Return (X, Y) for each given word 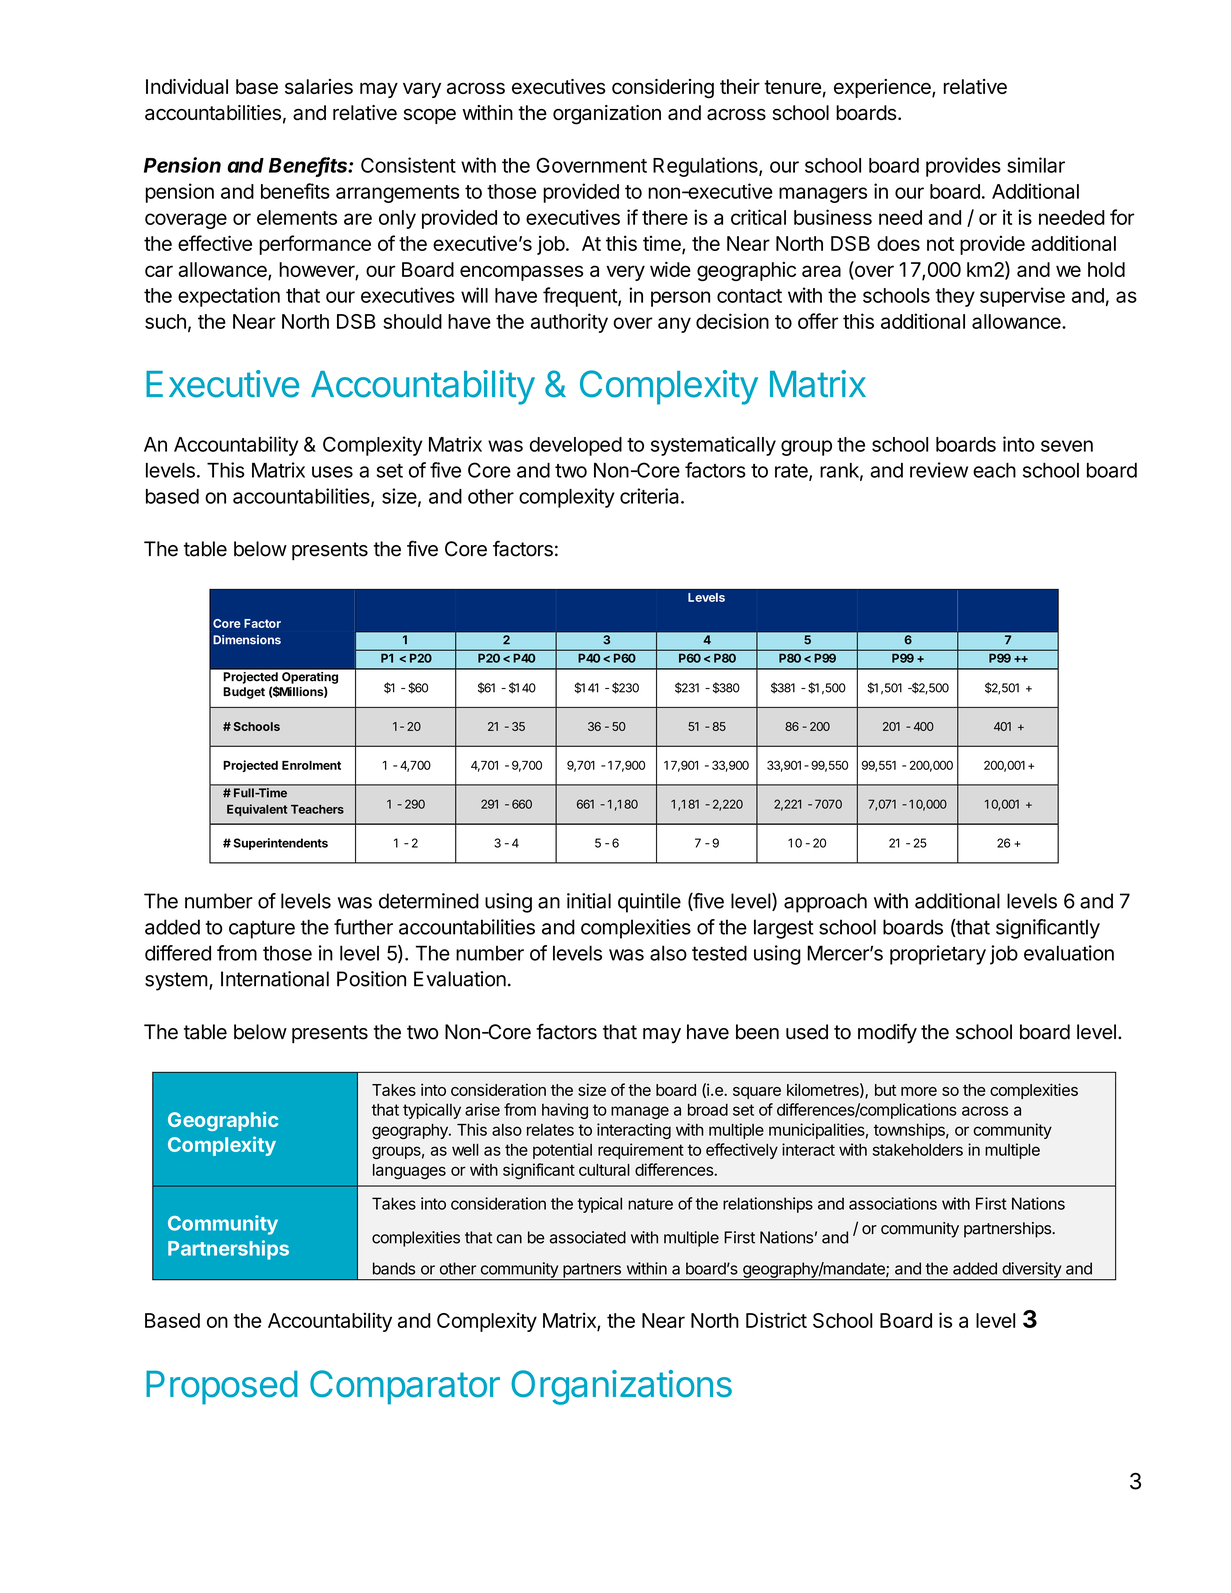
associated (588, 1237)
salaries (319, 86)
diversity (1031, 1271)
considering (663, 88)
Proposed (222, 1388)
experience (883, 88)
